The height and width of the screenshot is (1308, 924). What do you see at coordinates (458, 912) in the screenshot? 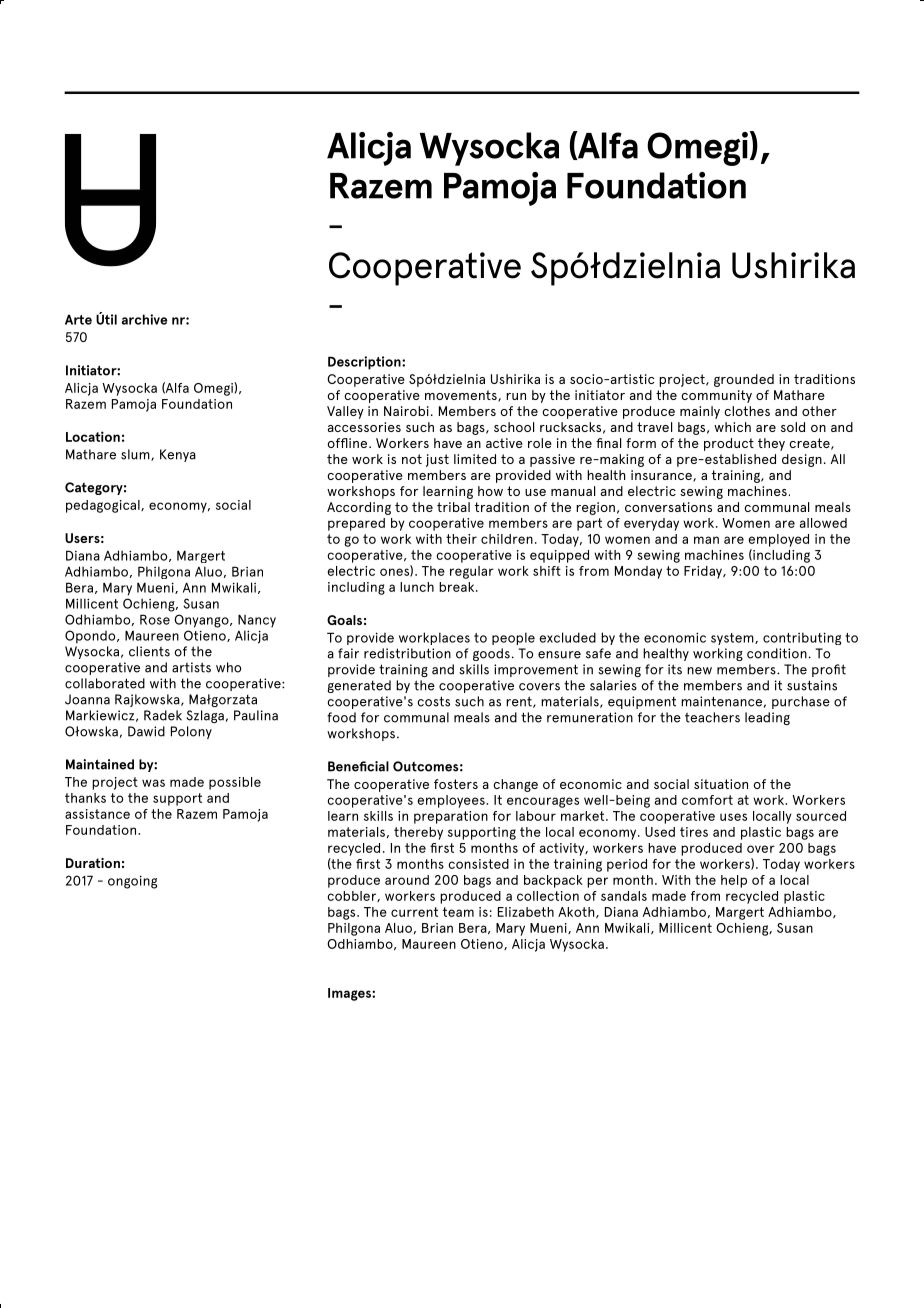
I see `team` at bounding box center [458, 912].
